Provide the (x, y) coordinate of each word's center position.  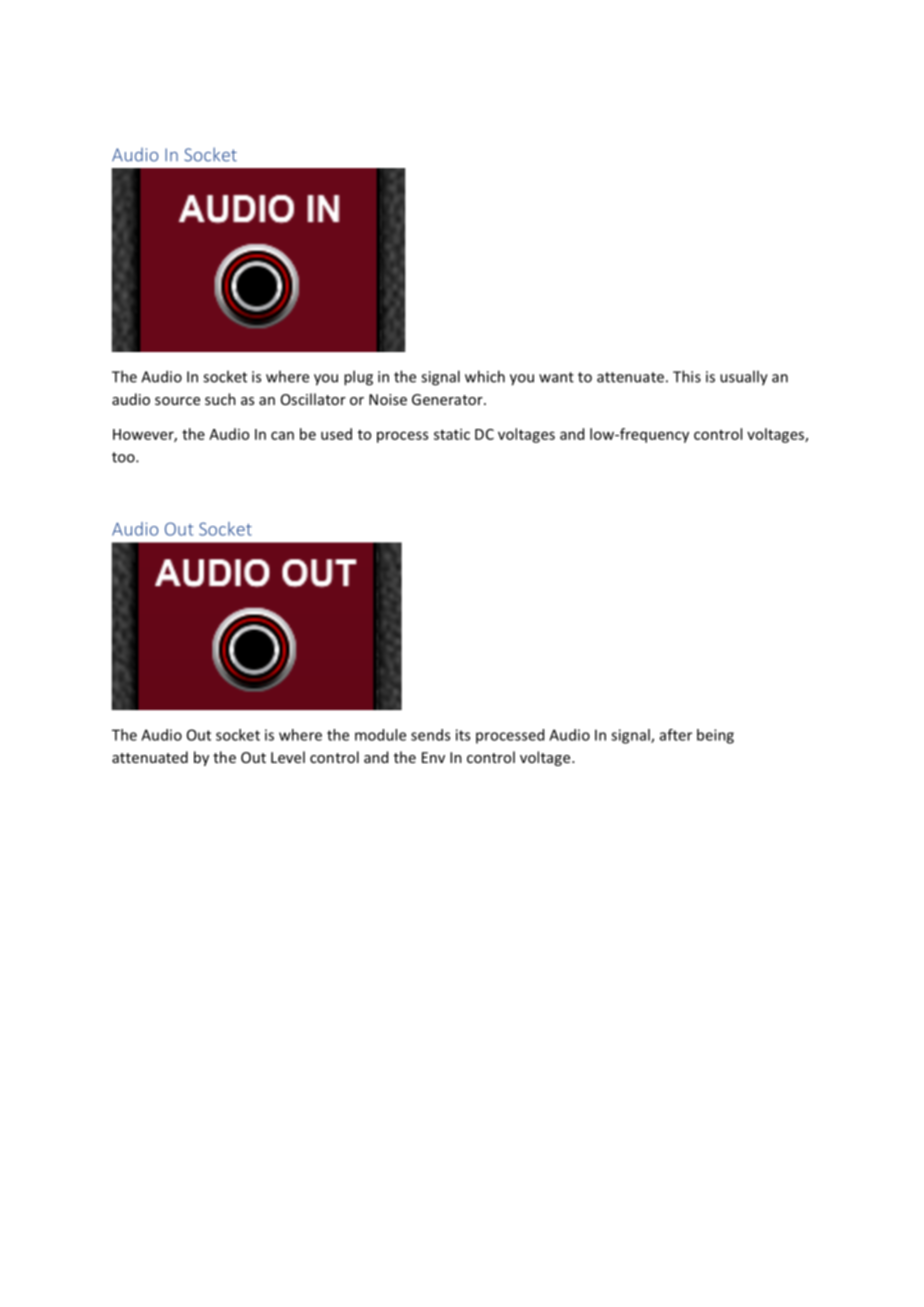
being (715, 736)
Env (433, 757)
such (220, 399)
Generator (448, 399)
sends (430, 735)
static (452, 434)
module (380, 735)
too (124, 457)
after (676, 735)
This (687, 376)
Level (288, 757)
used (336, 434)
